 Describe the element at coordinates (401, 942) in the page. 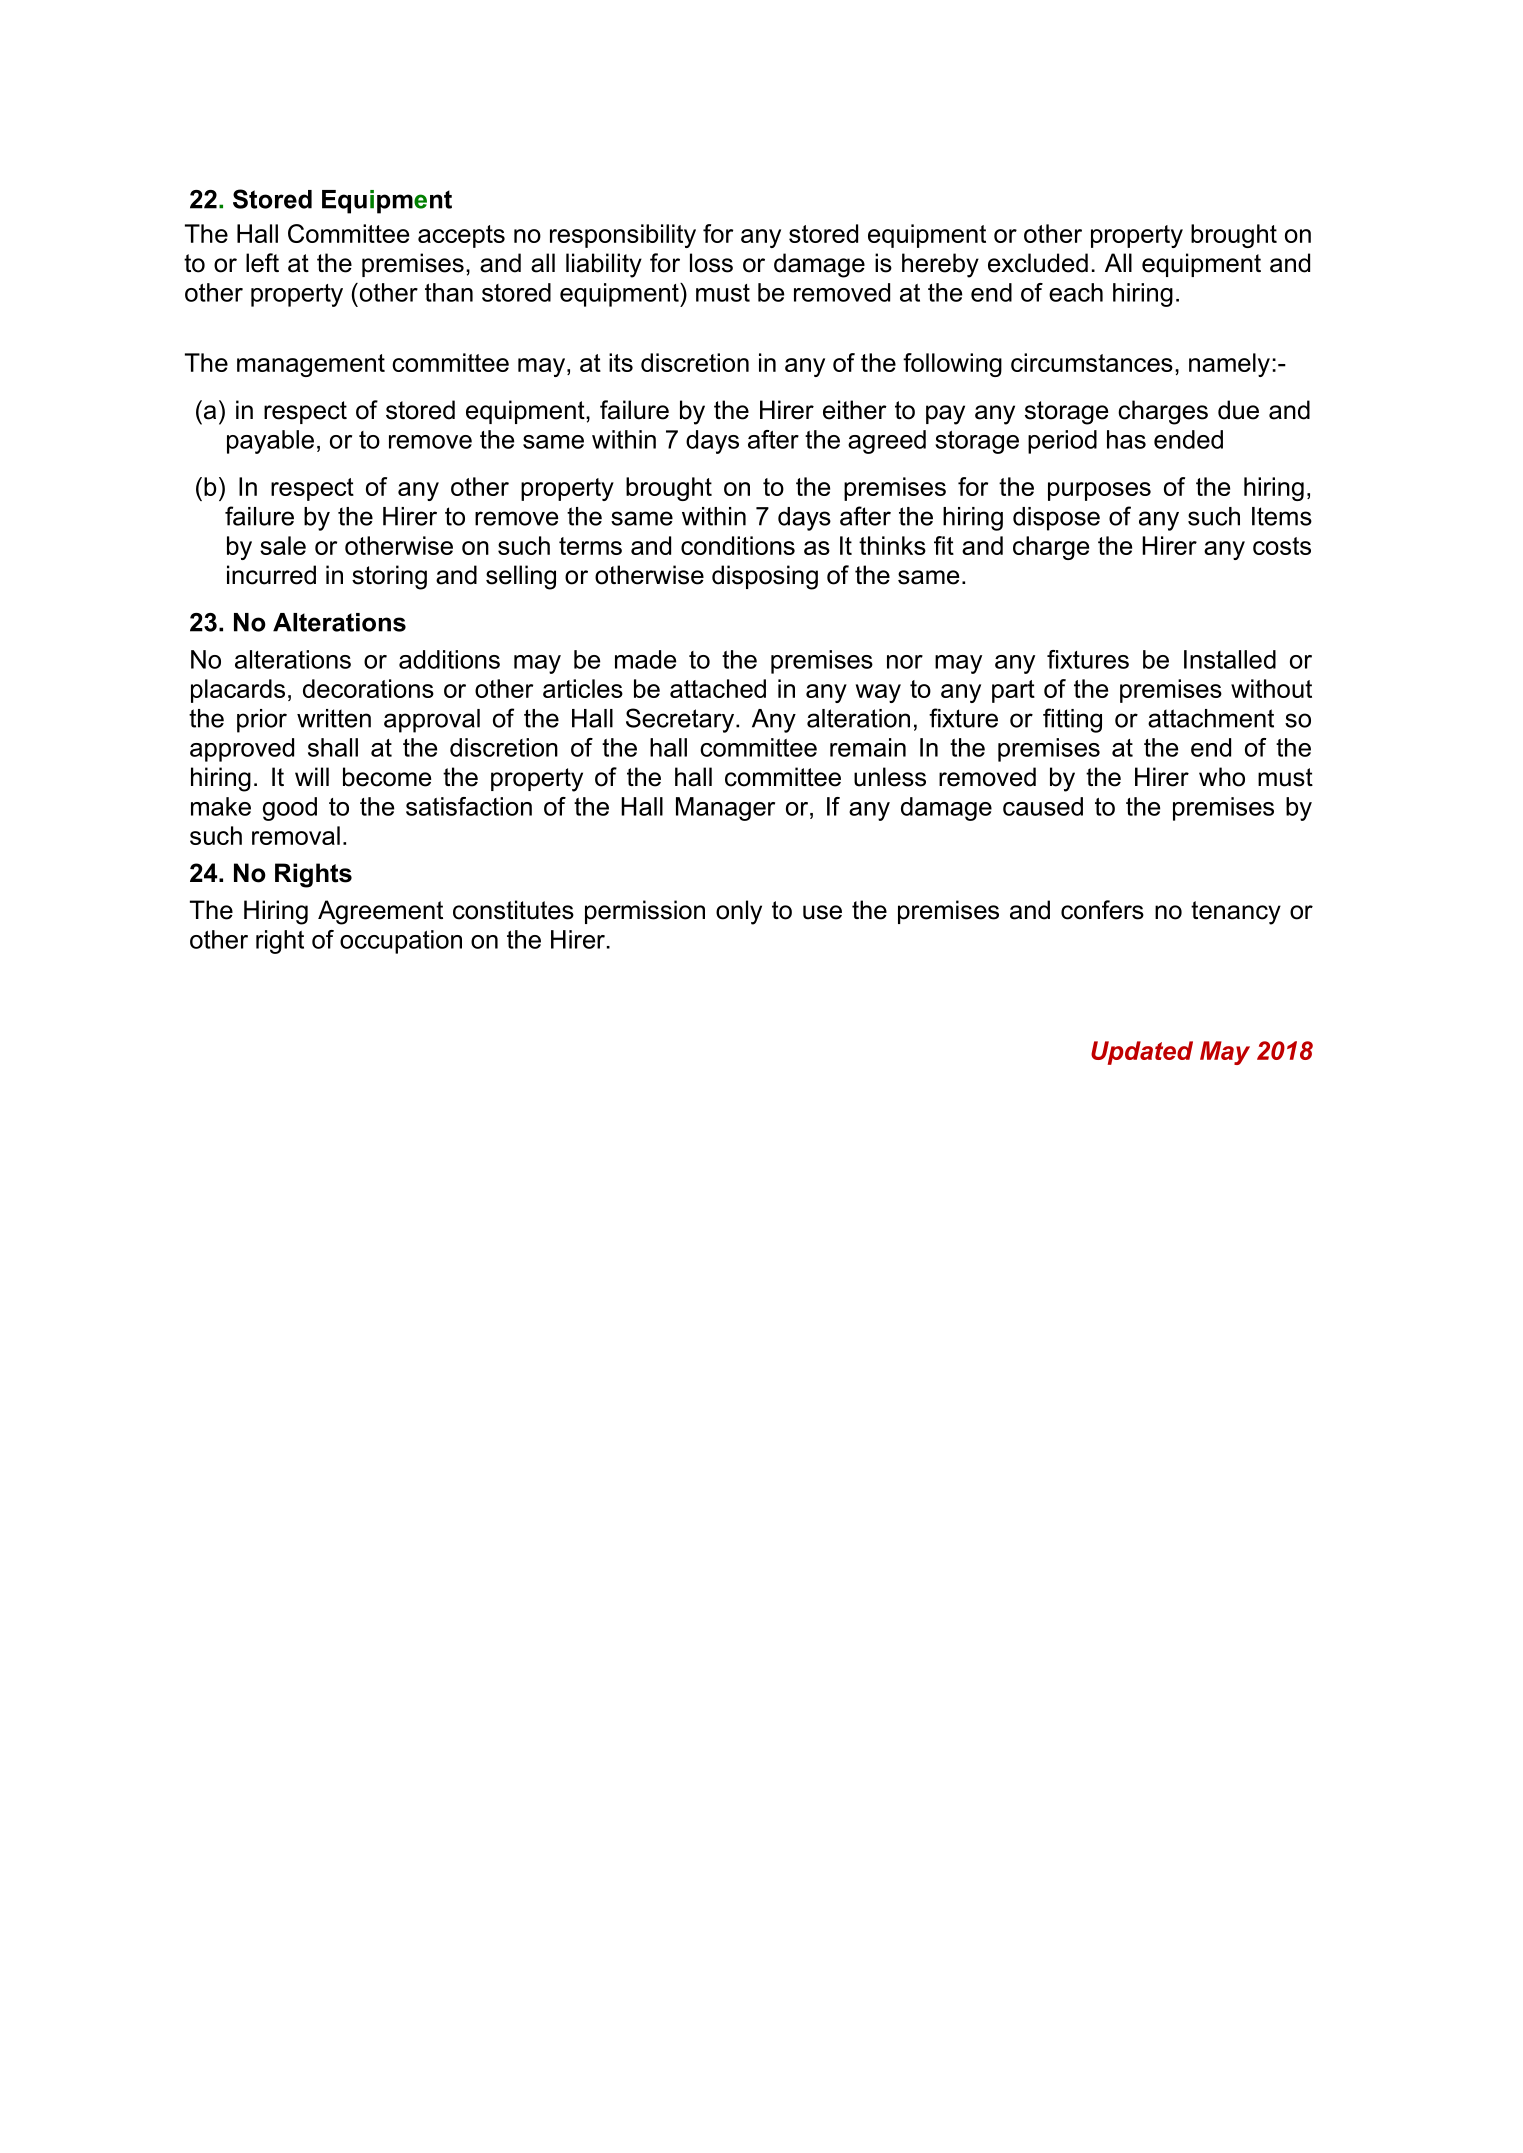

I see `occupation` at that location.
